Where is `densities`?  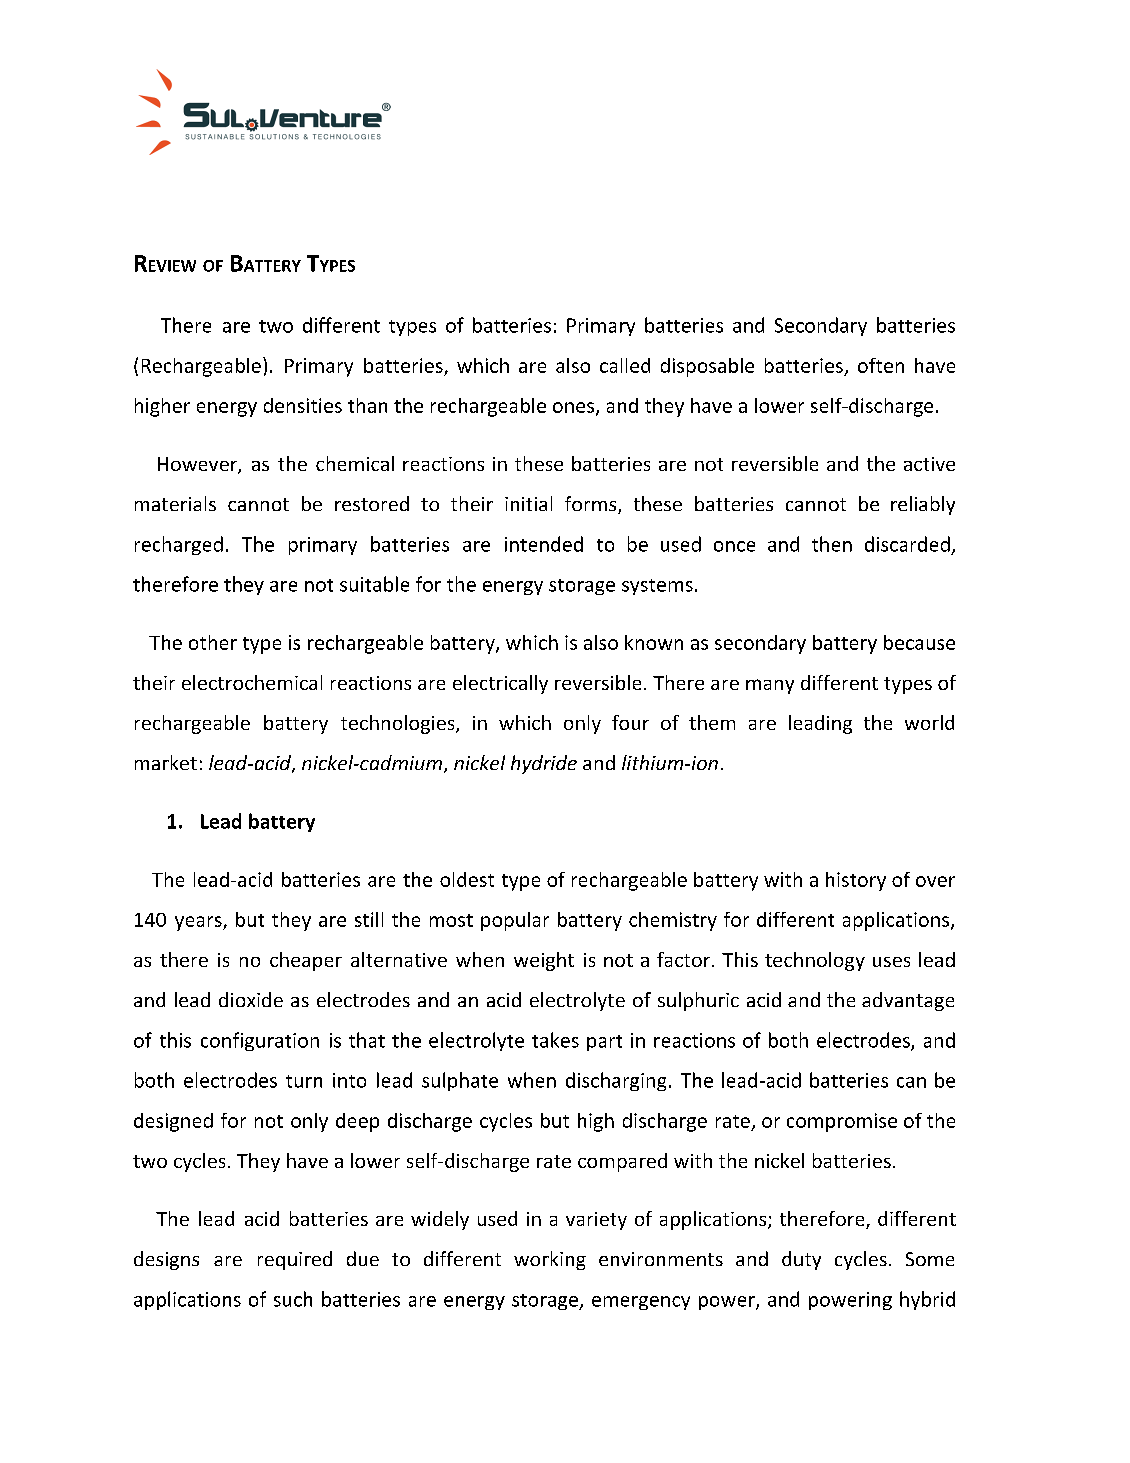
densities is located at coordinates (303, 405).
